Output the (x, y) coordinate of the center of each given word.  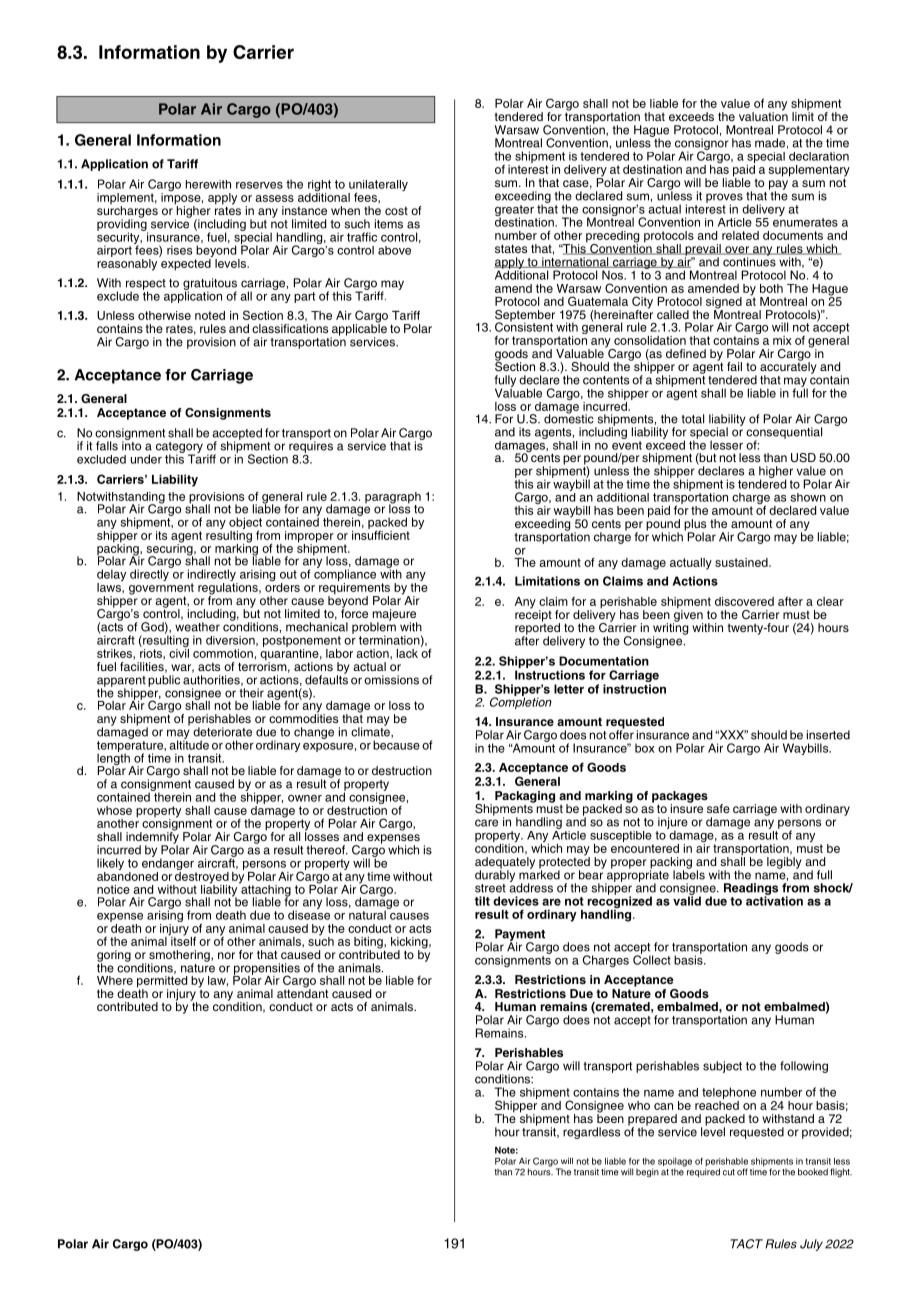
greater (515, 212)
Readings (751, 890)
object (245, 523)
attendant (302, 992)
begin (647, 1173)
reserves (259, 185)
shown (808, 497)
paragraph (393, 499)
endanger (169, 864)
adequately (505, 864)
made (770, 143)
